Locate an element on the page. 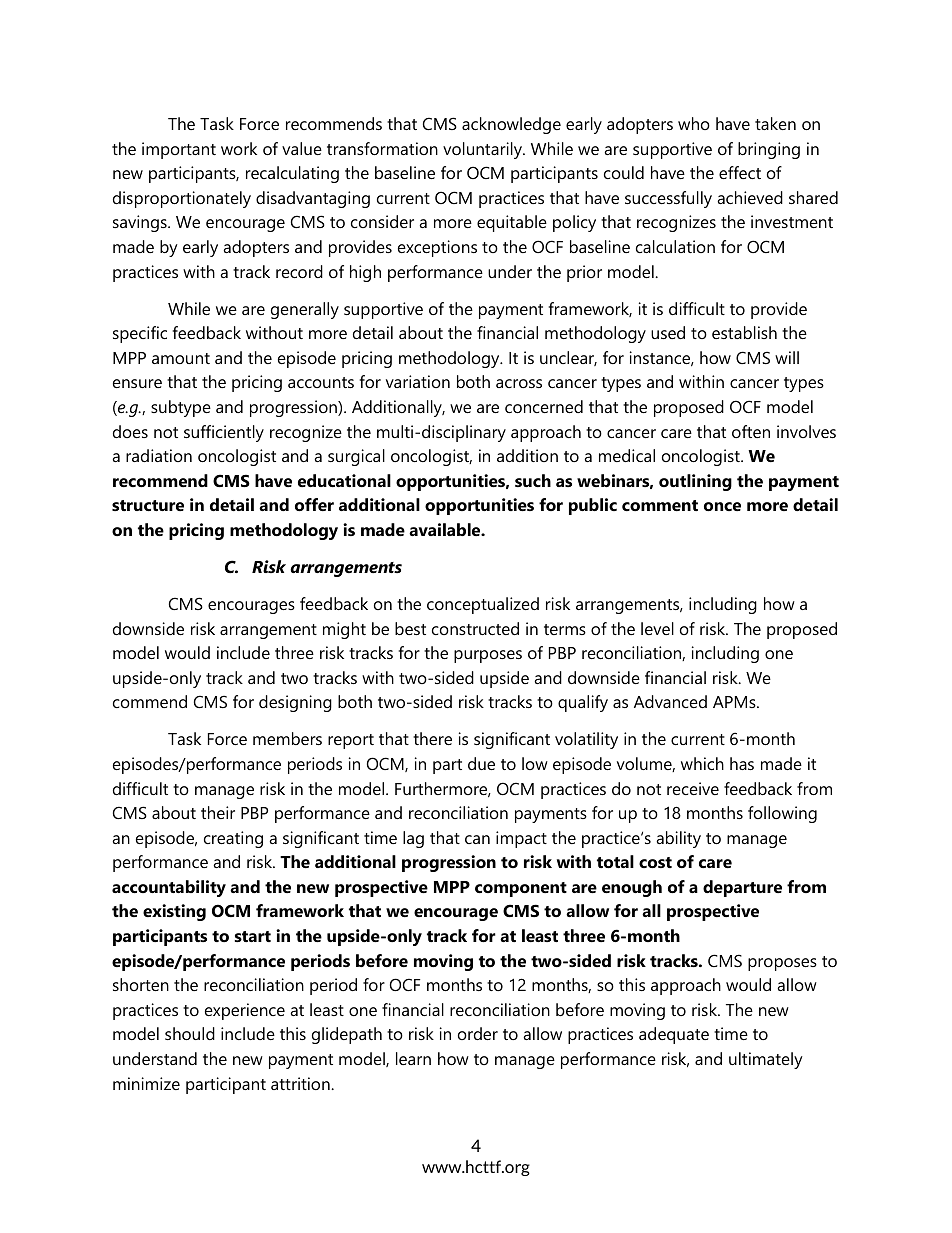 Image resolution: width=952 pixels, height=1233 pixels. constructed is located at coordinates (475, 628).
